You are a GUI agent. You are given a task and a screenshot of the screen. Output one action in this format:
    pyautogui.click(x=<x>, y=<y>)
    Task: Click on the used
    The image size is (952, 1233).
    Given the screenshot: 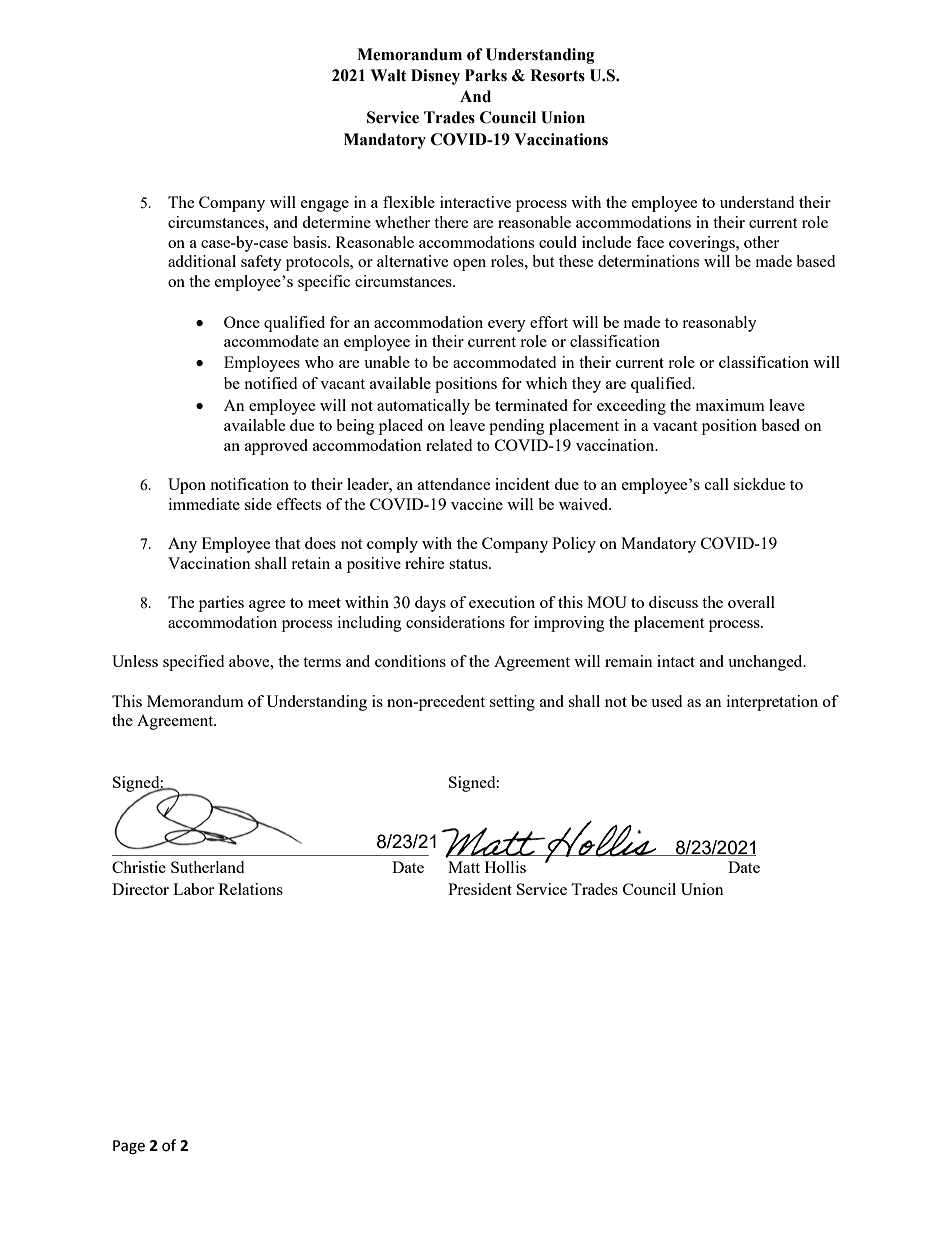 What is the action you would take?
    pyautogui.click(x=666, y=701)
